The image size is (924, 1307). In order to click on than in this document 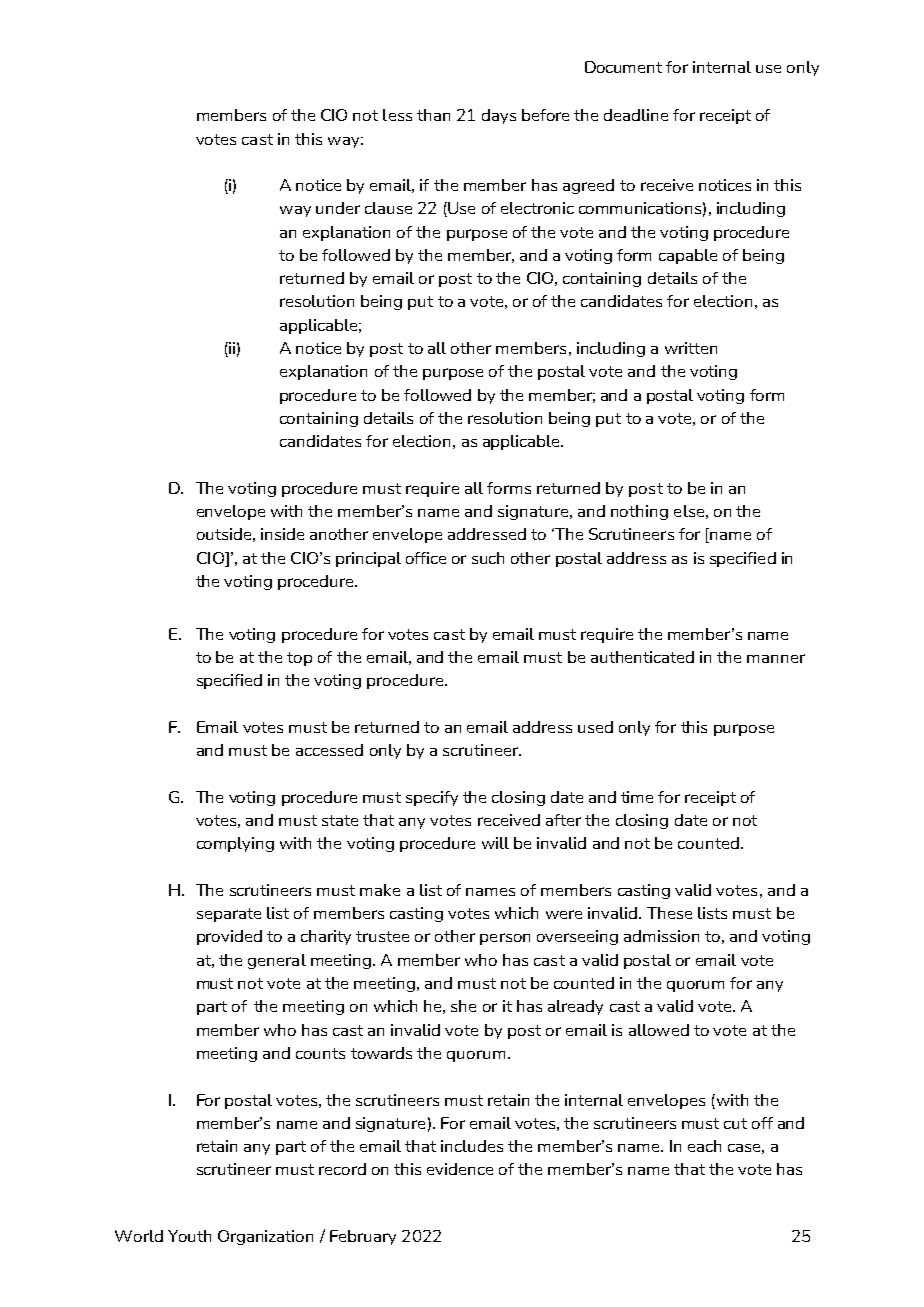, I will do `click(433, 115)`.
